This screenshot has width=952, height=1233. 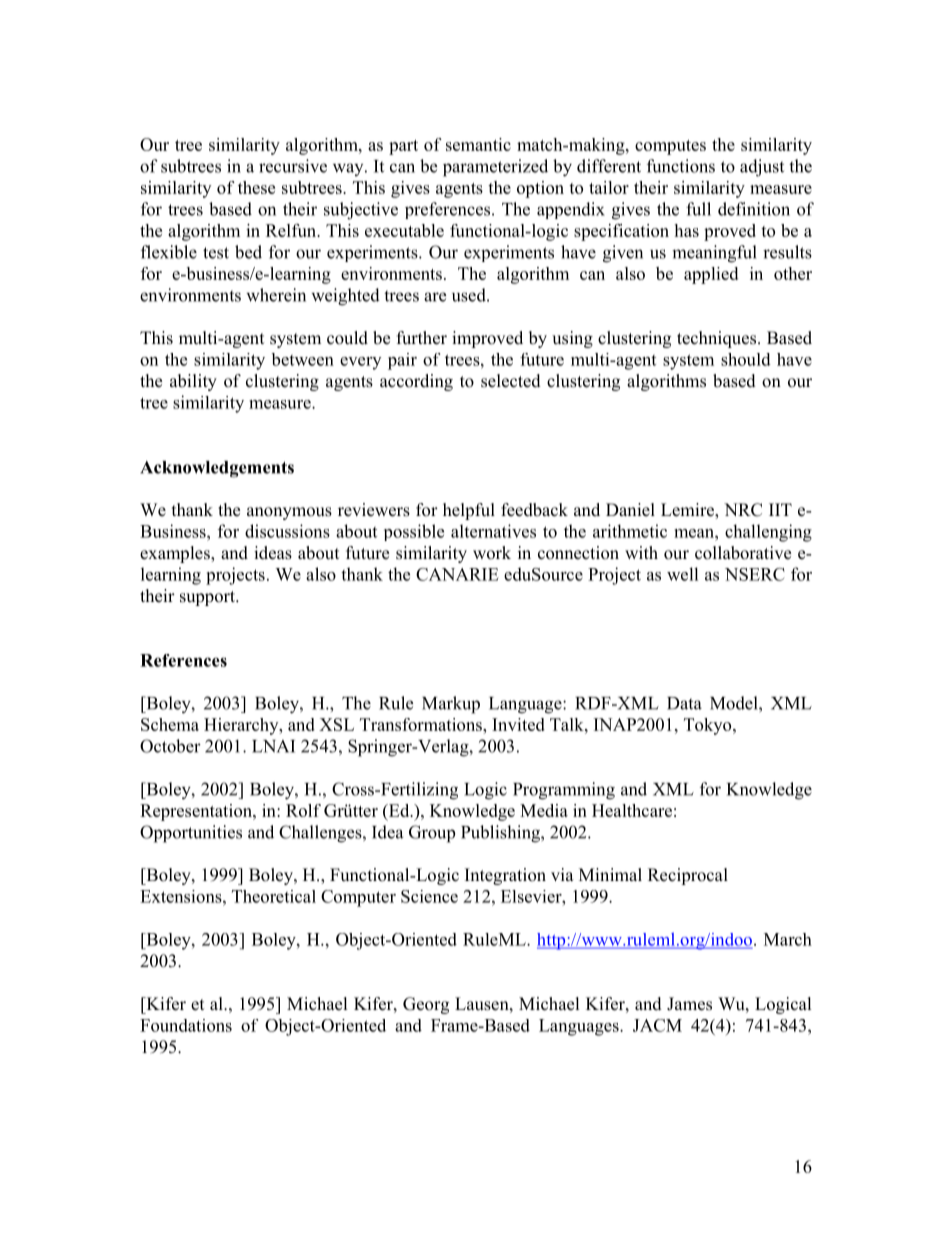 I want to click on Foundations, so click(x=186, y=1025).
